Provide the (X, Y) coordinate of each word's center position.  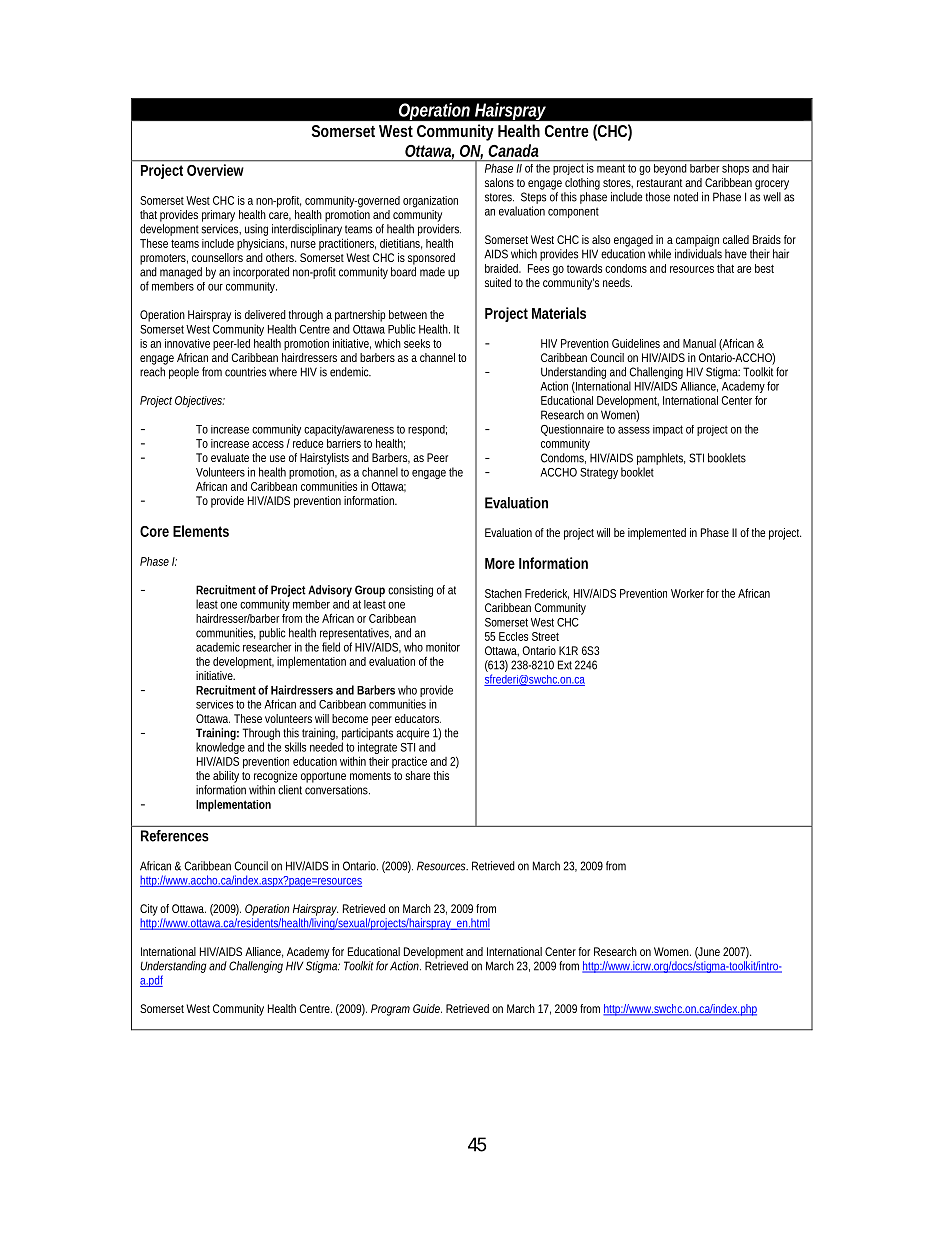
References (175, 836)
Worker (689, 593)
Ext (565, 665)
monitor (443, 647)
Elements (201, 531)
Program (390, 1010)
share (417, 775)
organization (430, 202)
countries (245, 372)
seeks (417, 343)
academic (218, 647)
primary (218, 216)
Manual (699, 343)
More (500, 563)
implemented (657, 534)
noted (686, 197)
